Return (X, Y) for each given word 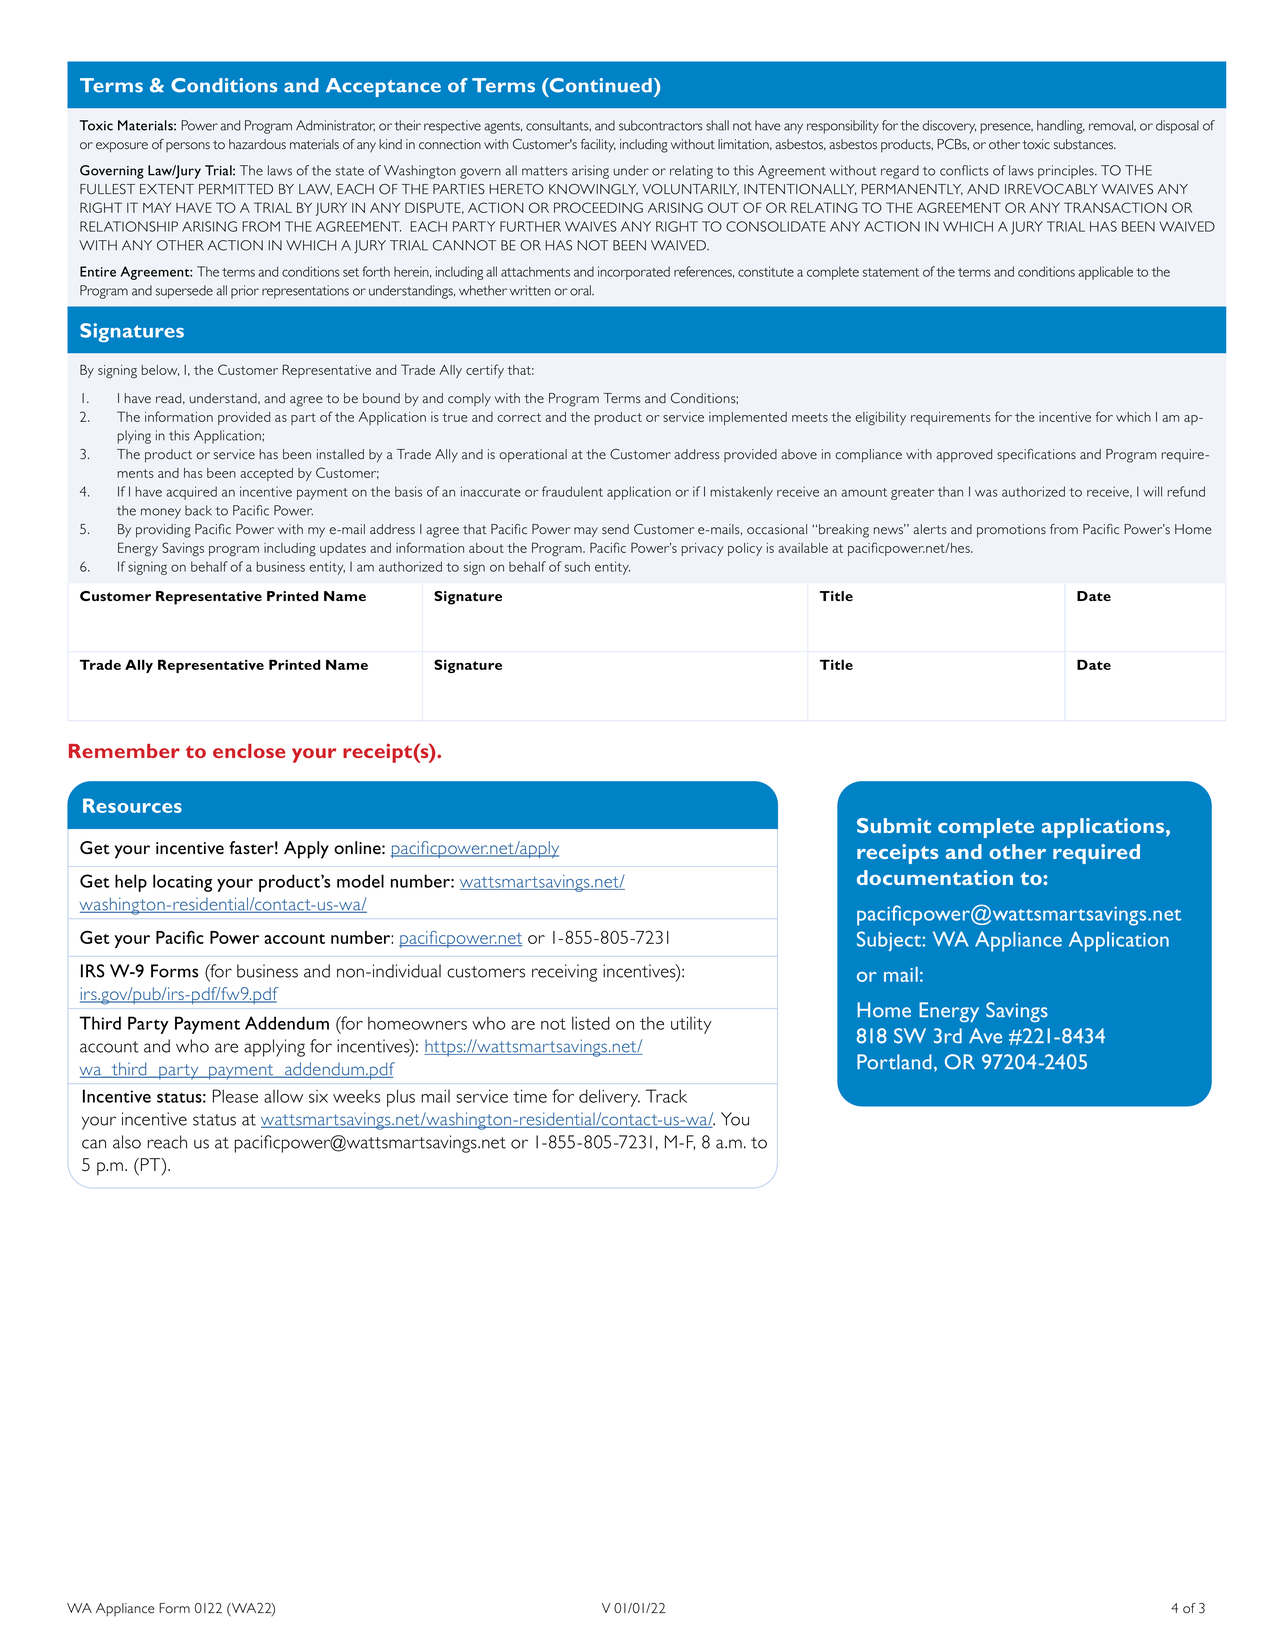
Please (235, 1096)
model (360, 881)
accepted (266, 474)
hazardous (257, 144)
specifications (1036, 456)
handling (1061, 127)
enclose (249, 751)
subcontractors (661, 125)
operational (533, 456)
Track (666, 1096)
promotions (1011, 531)
